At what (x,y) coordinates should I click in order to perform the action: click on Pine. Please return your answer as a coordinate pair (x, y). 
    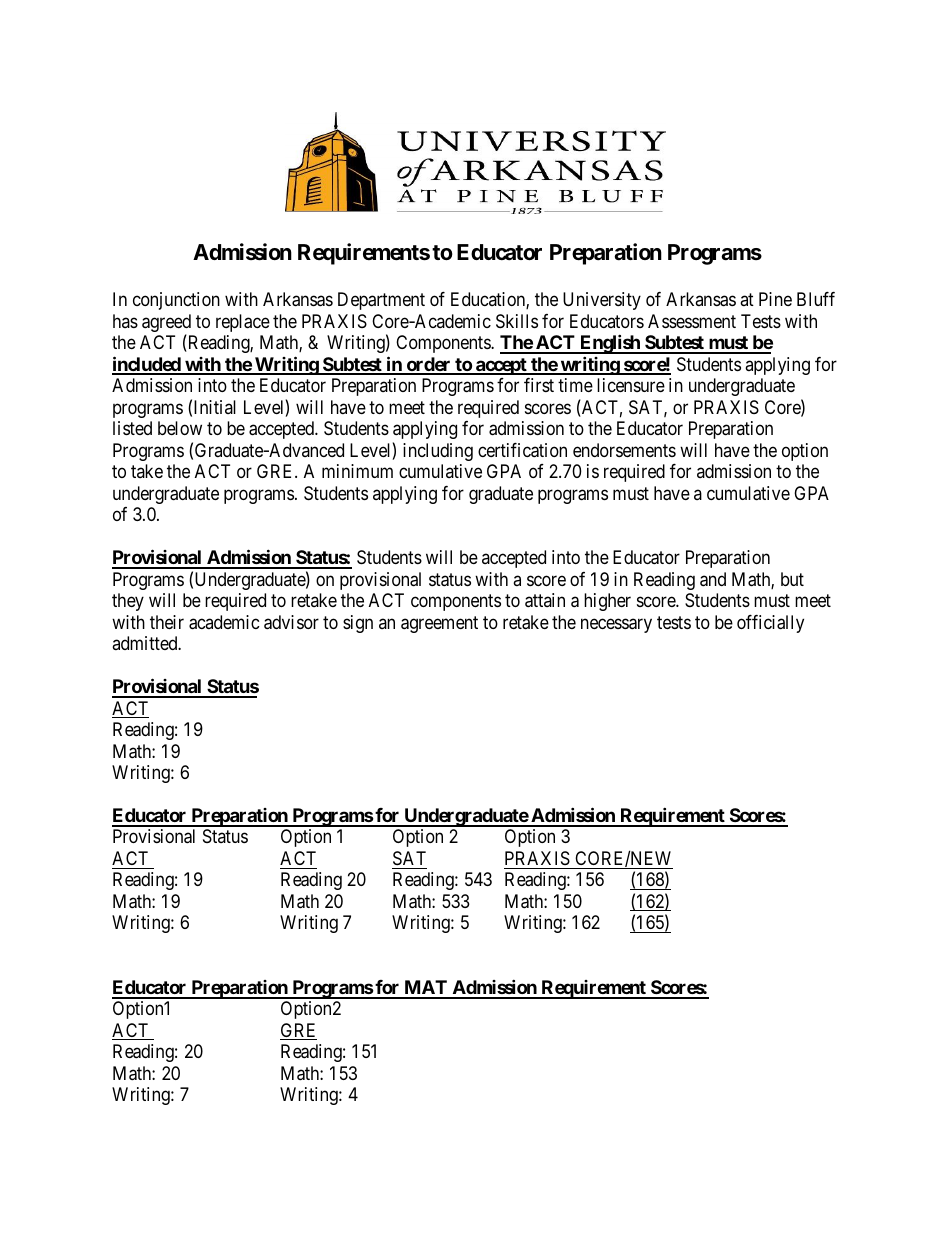
    Looking at the image, I should click on (775, 299).
